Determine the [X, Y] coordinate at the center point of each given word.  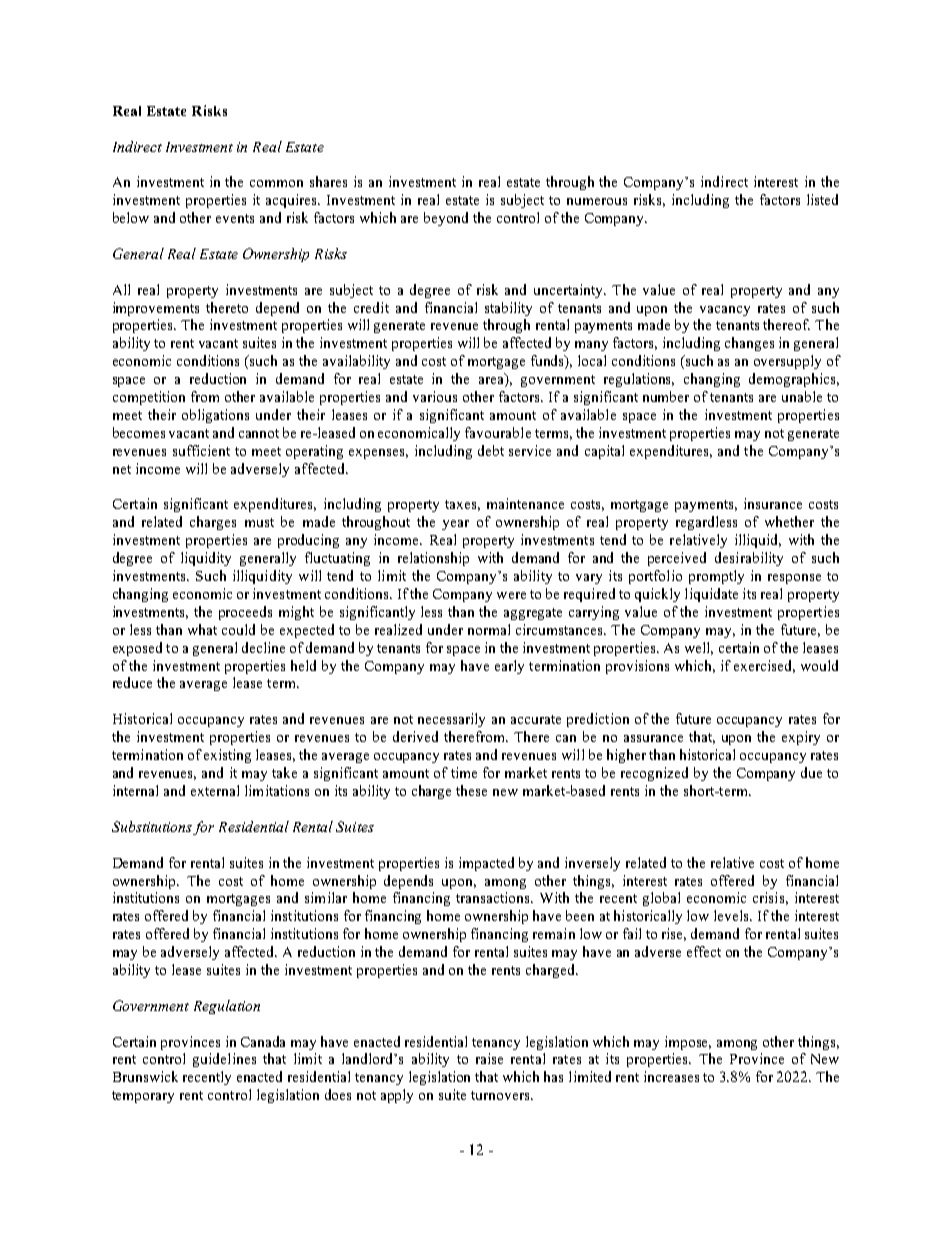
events [235, 218]
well [699, 648]
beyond [446, 219]
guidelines [224, 1060]
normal [489, 629]
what [202, 629]
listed [822, 199]
